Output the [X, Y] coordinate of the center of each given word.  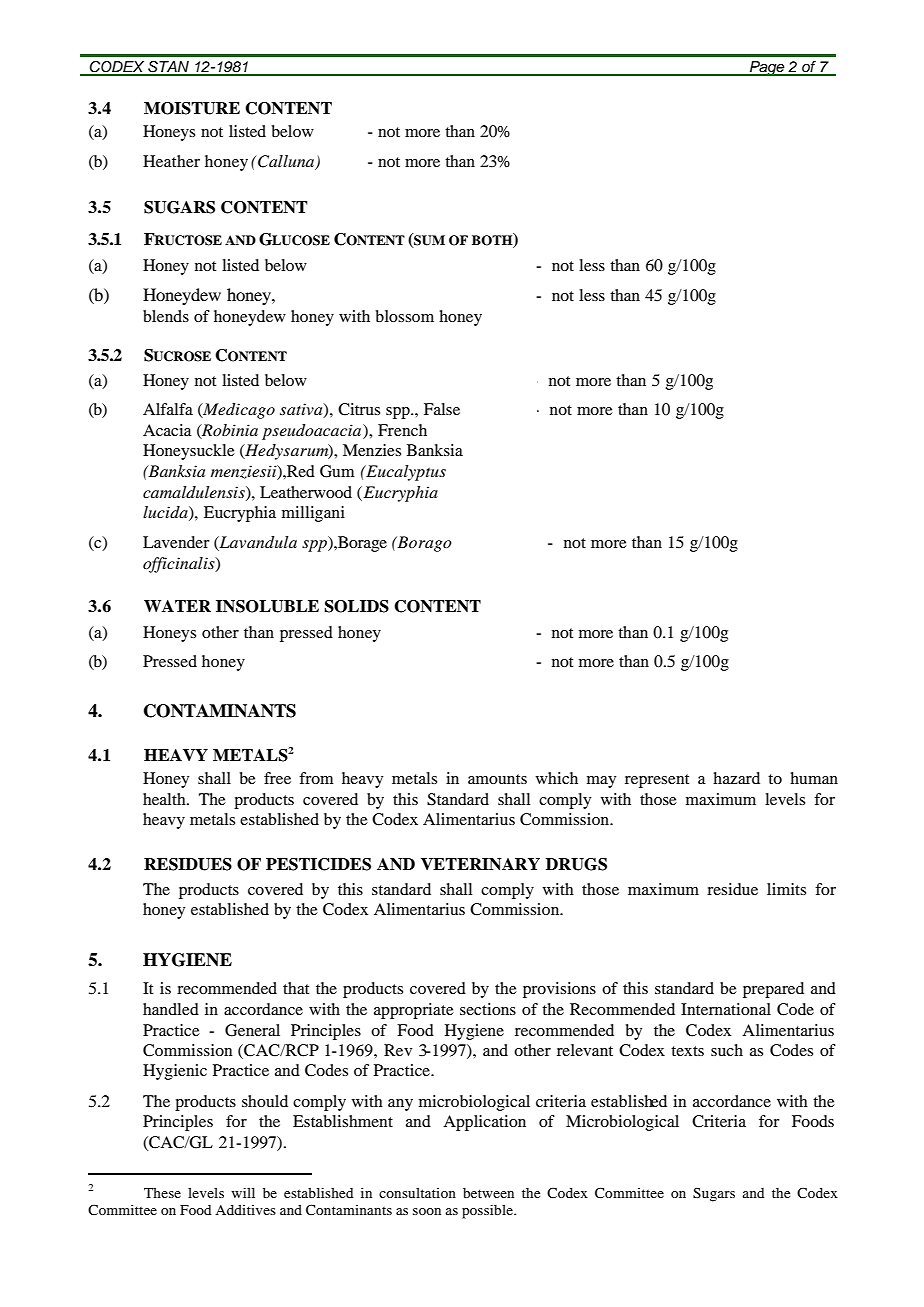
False [442, 409]
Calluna [286, 162]
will [243, 1192]
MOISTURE [192, 108]
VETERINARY [480, 864]
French [402, 430]
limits [786, 889]
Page [767, 68]
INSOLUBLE [267, 606]
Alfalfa [168, 409]
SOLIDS [357, 606]
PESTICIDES [318, 864]
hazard [736, 778]
